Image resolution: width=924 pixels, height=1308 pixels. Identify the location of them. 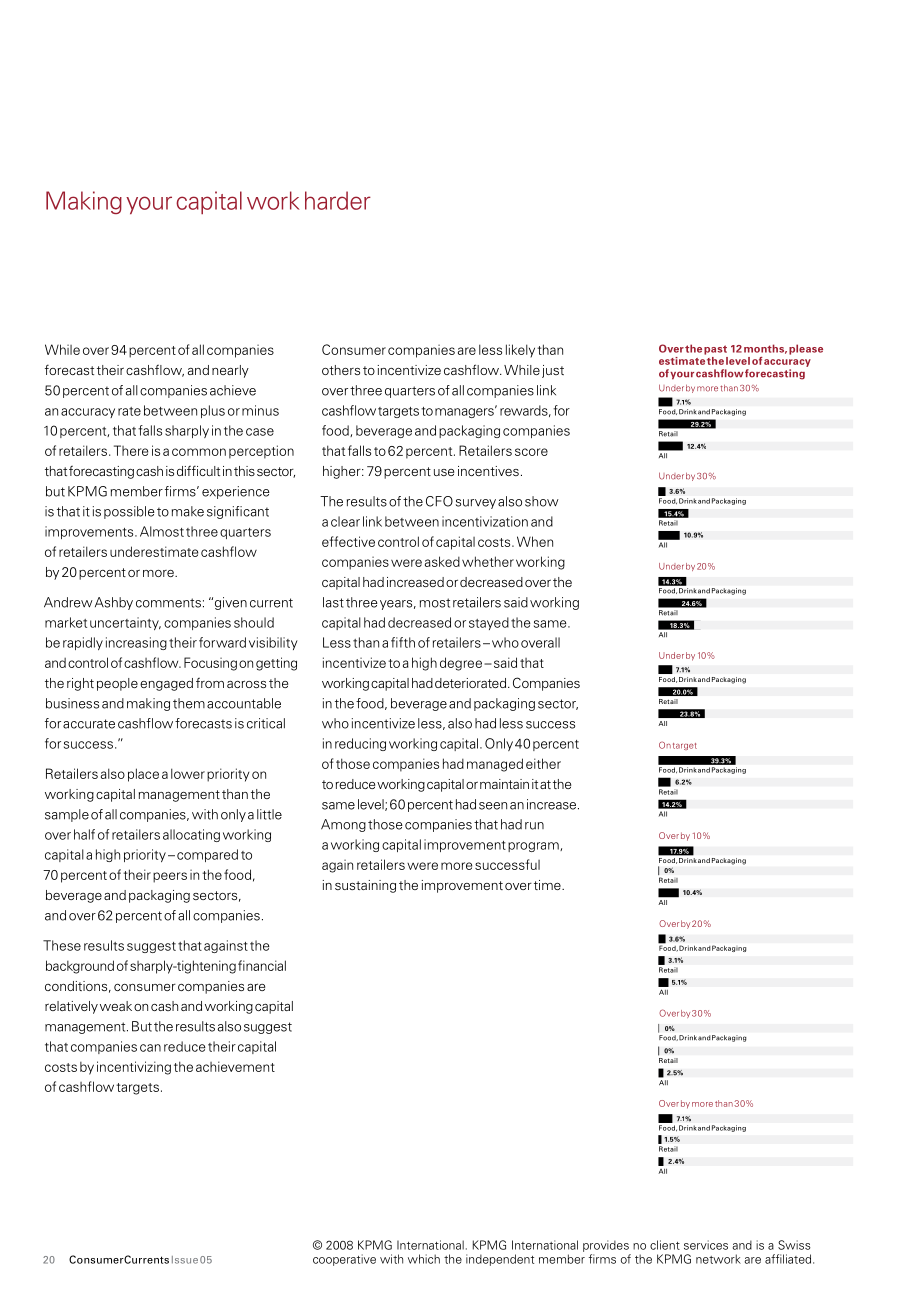
(189, 703).
